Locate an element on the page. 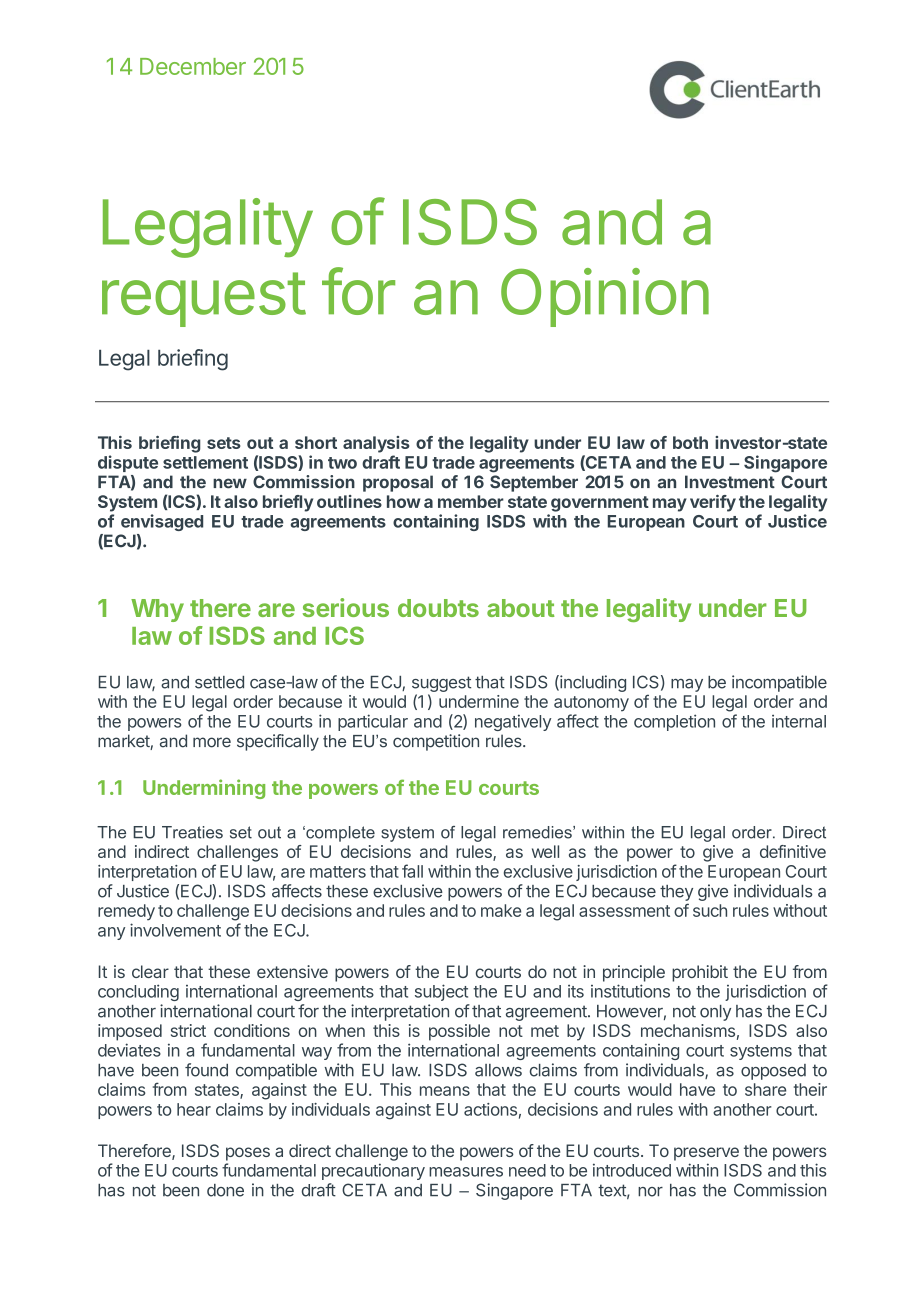  competition is located at coordinates (436, 742).
